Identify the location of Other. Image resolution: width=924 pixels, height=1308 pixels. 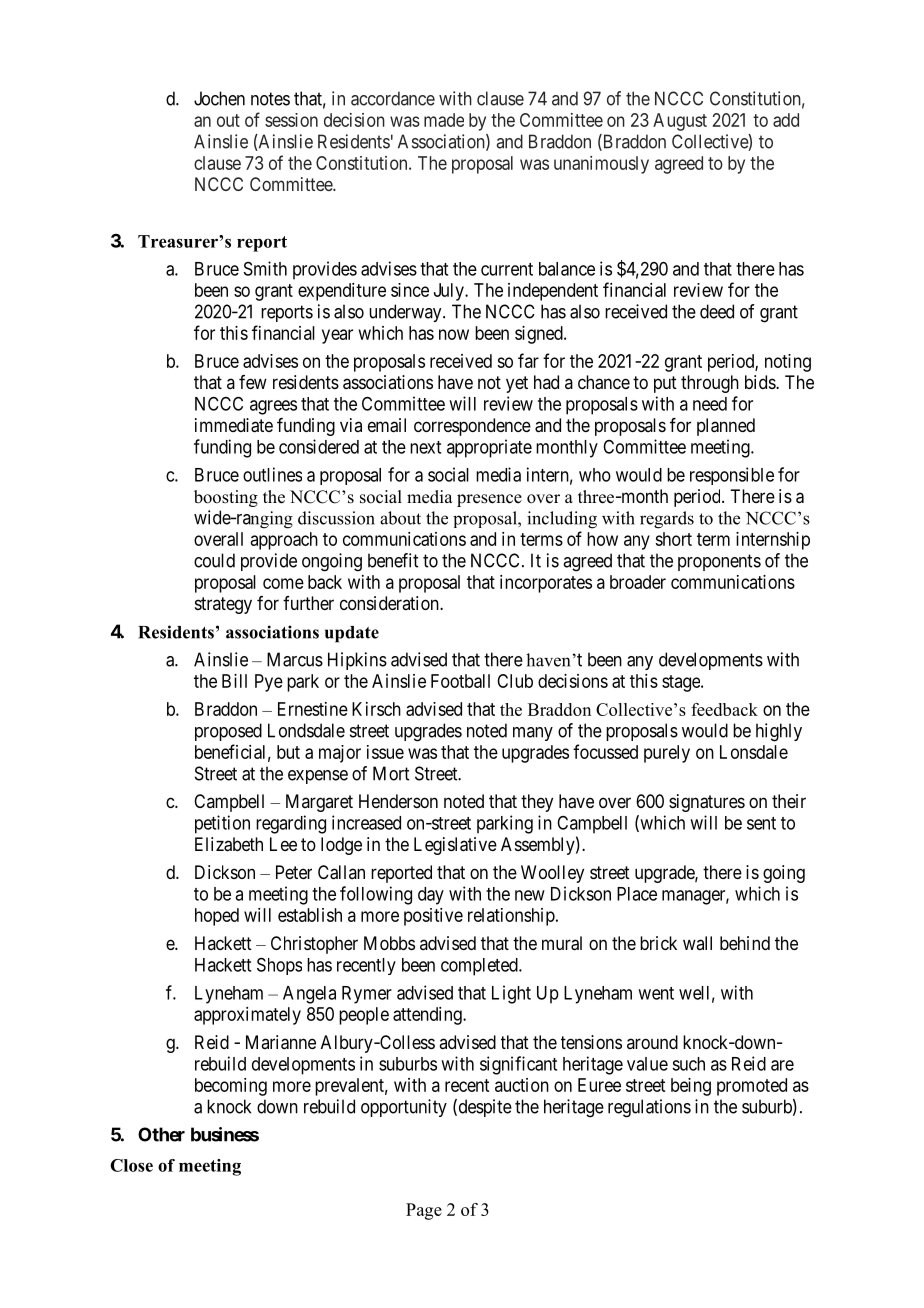
(161, 1134).
